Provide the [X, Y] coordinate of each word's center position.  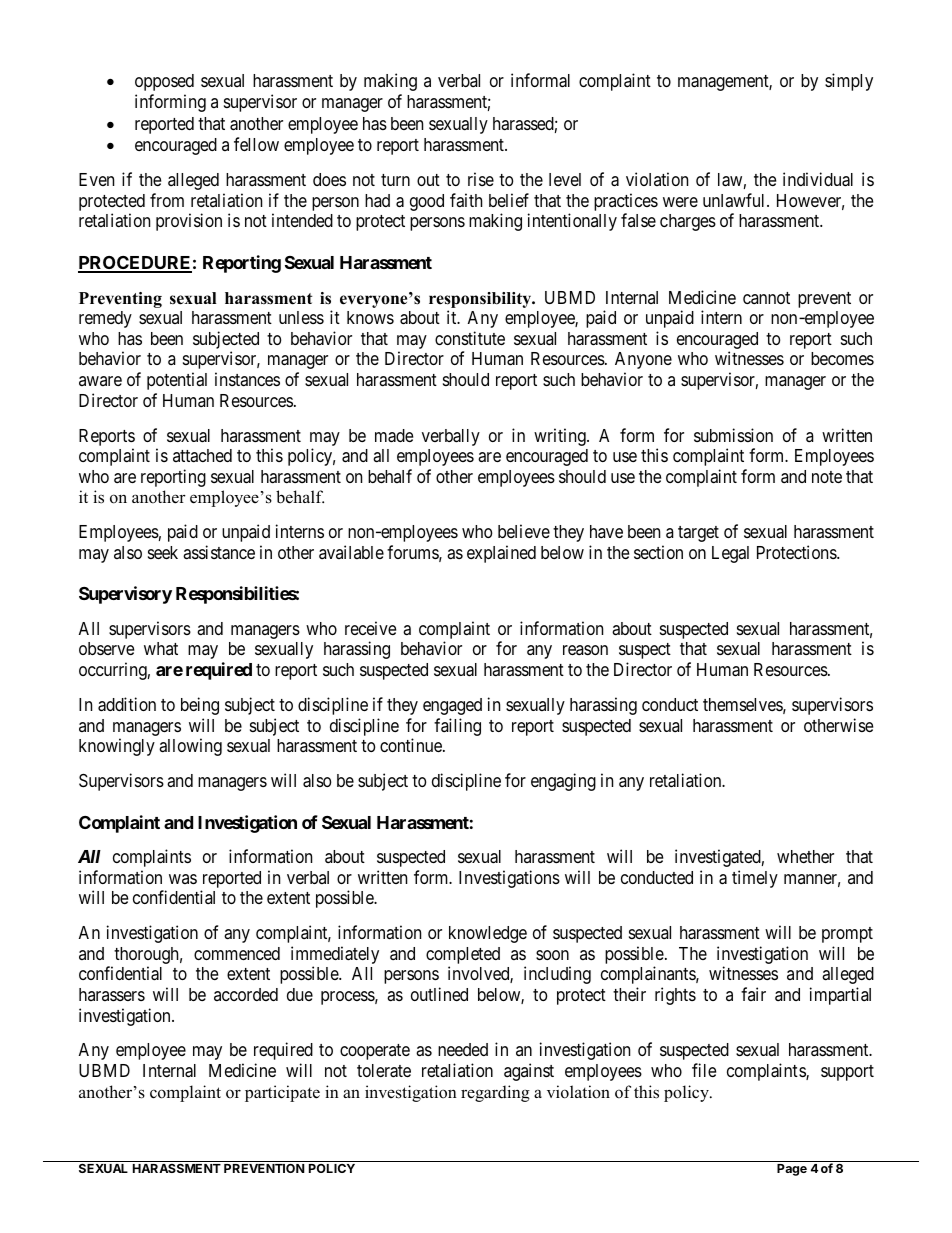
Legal [730, 554]
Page [792, 1170]
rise [481, 179]
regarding [495, 1093]
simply [849, 82]
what [161, 648]
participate [282, 1093]
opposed [164, 82]
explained [501, 554]
